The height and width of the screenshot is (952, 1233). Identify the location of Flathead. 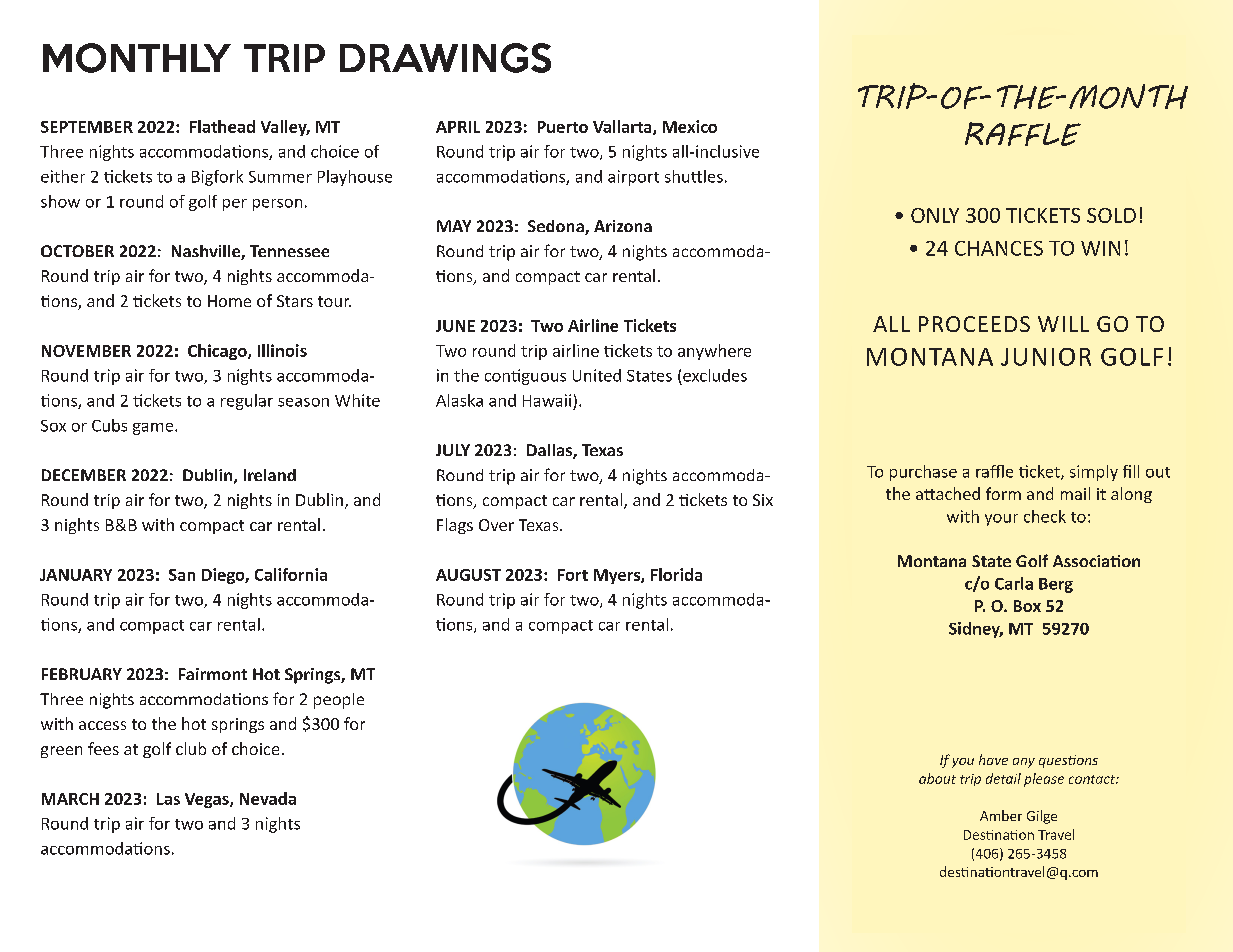
(222, 126).
